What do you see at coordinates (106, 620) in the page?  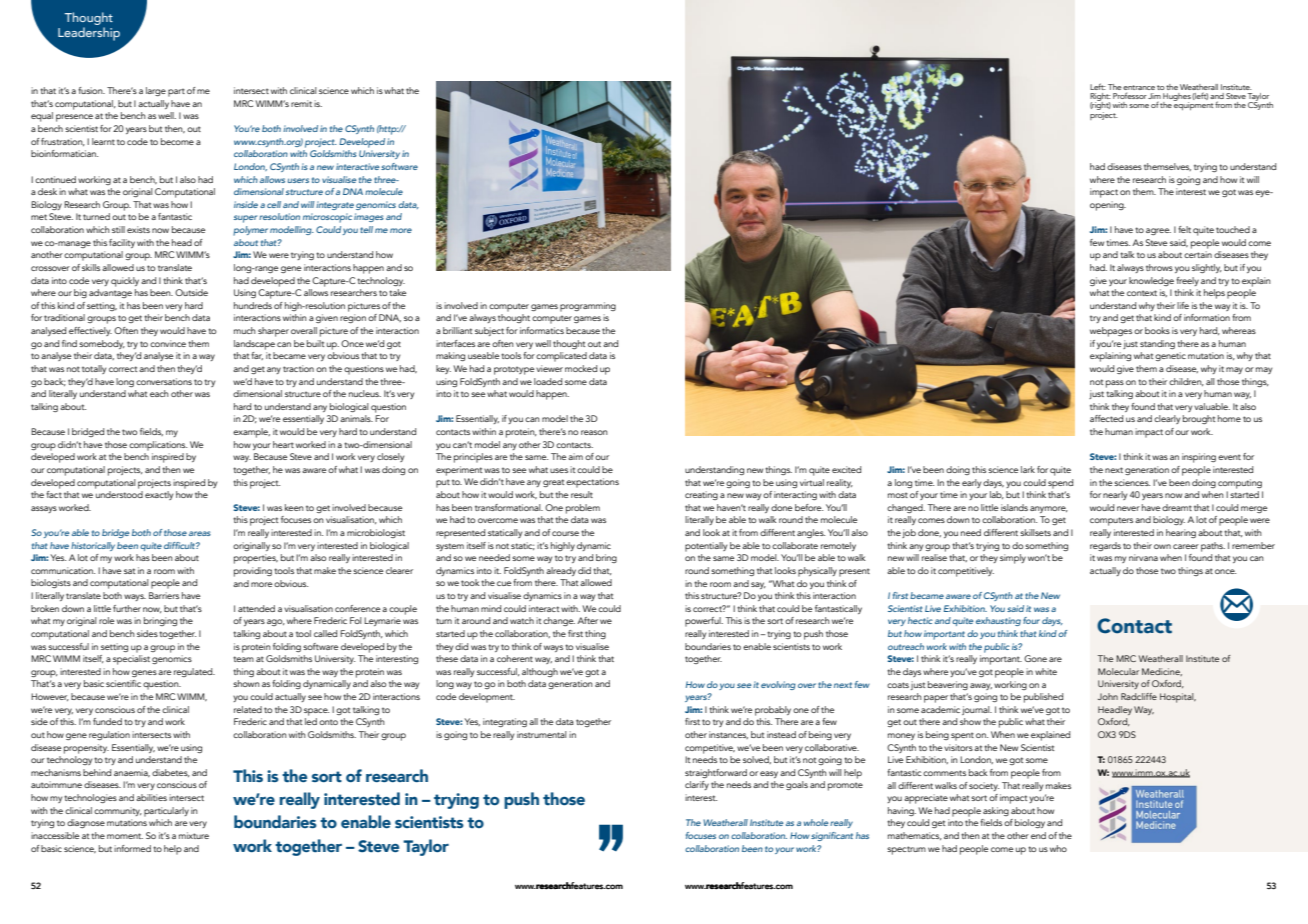 I see `role` at bounding box center [106, 620].
